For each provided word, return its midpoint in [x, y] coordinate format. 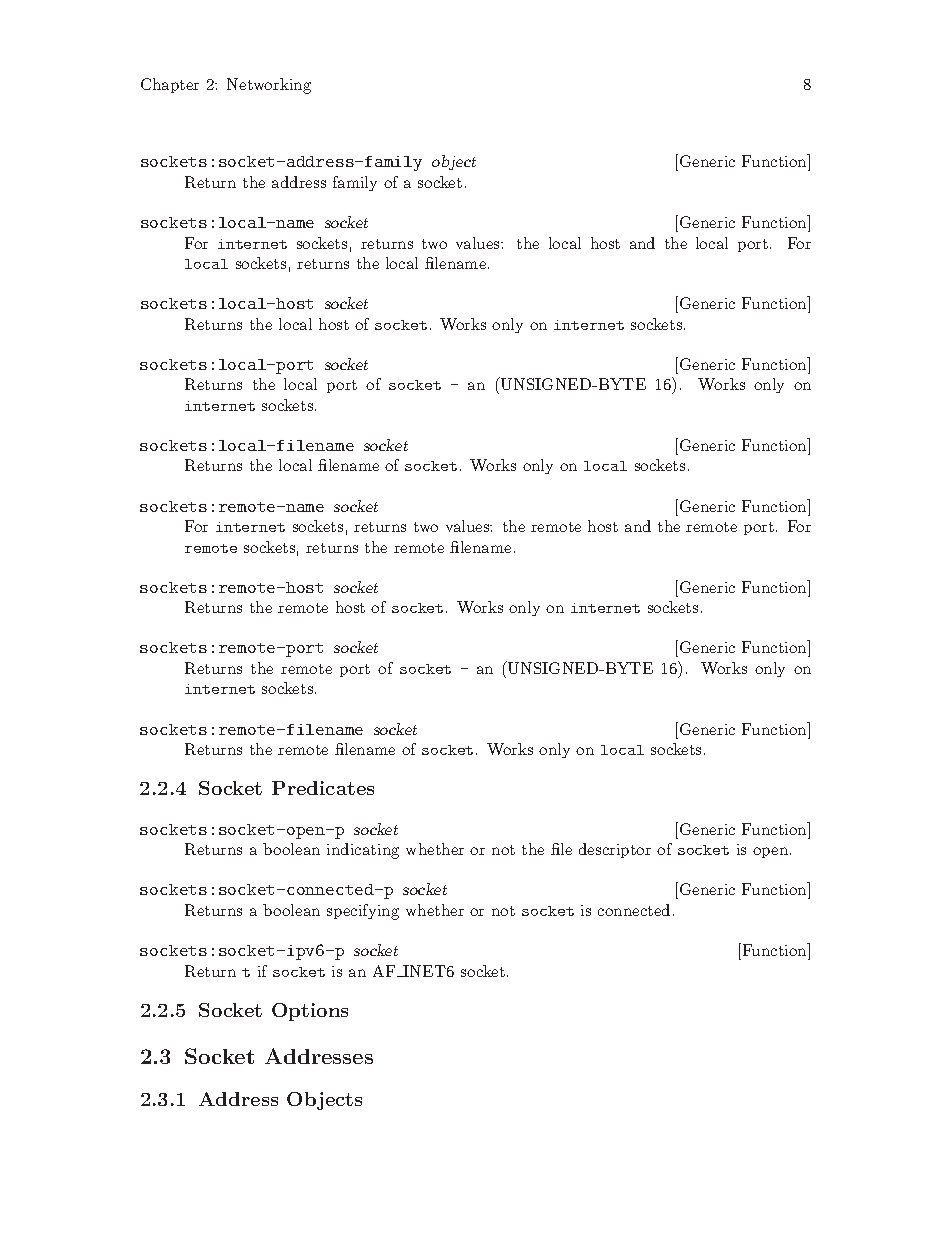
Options [310, 1012]
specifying [363, 912]
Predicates [323, 788]
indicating [363, 851]
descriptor [615, 850]
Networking [269, 86]
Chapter [170, 85]
